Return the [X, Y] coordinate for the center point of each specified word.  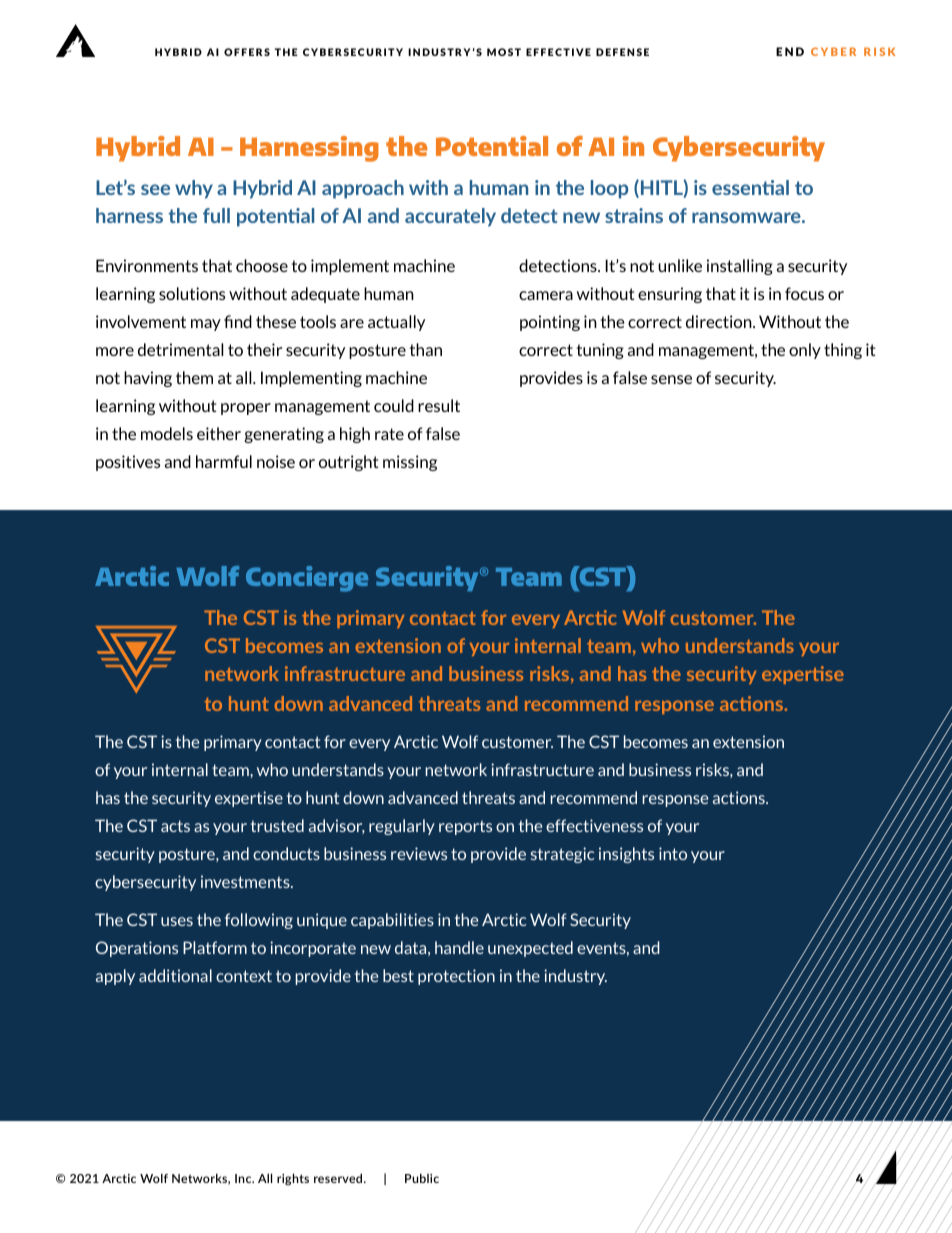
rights [293, 1179]
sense [671, 379]
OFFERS [247, 52]
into [673, 853]
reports [465, 827]
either [219, 433]
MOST [504, 52]
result [439, 405]
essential [750, 187]
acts [175, 826]
